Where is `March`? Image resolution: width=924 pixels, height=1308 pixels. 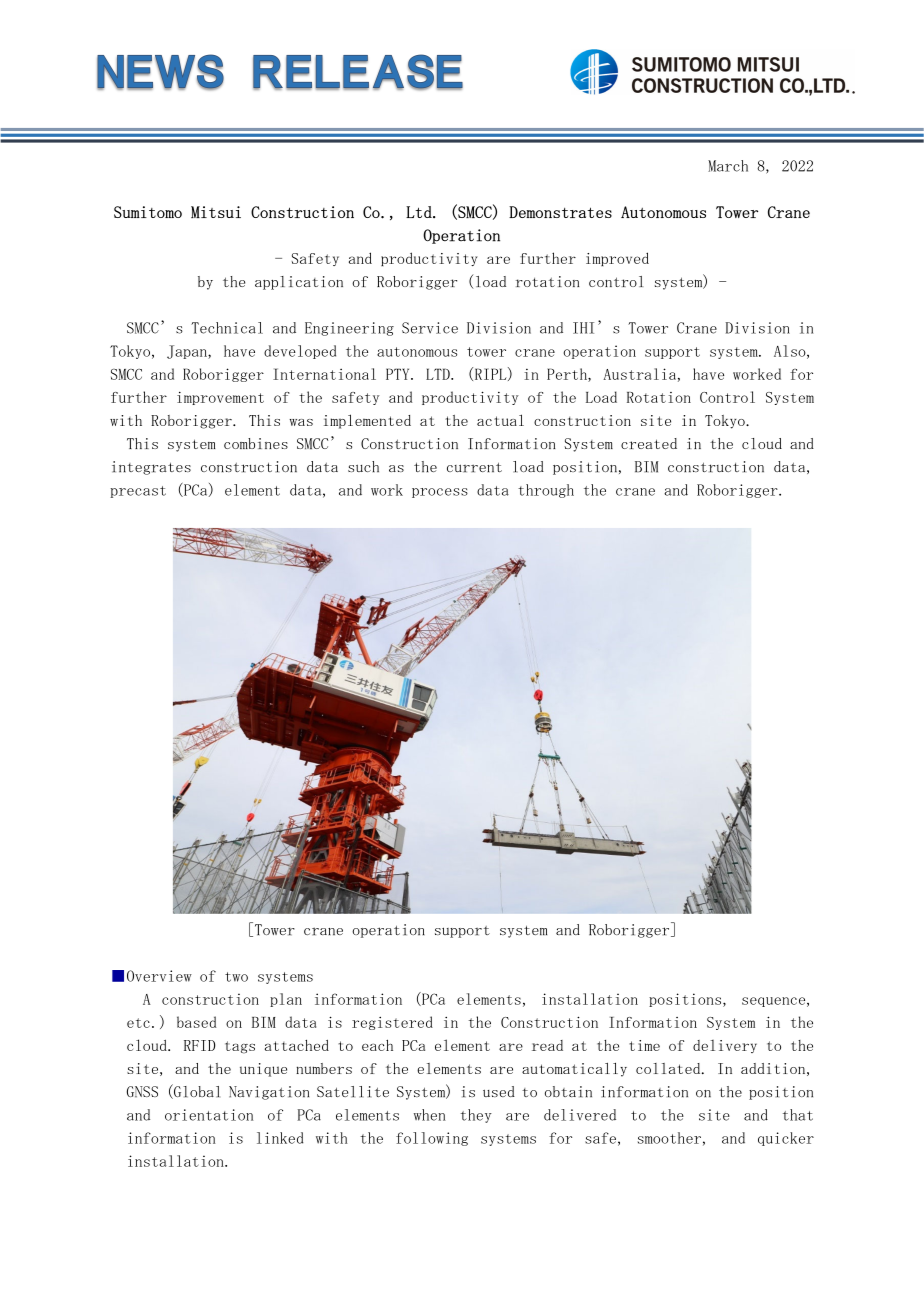 March is located at coordinates (728, 166).
